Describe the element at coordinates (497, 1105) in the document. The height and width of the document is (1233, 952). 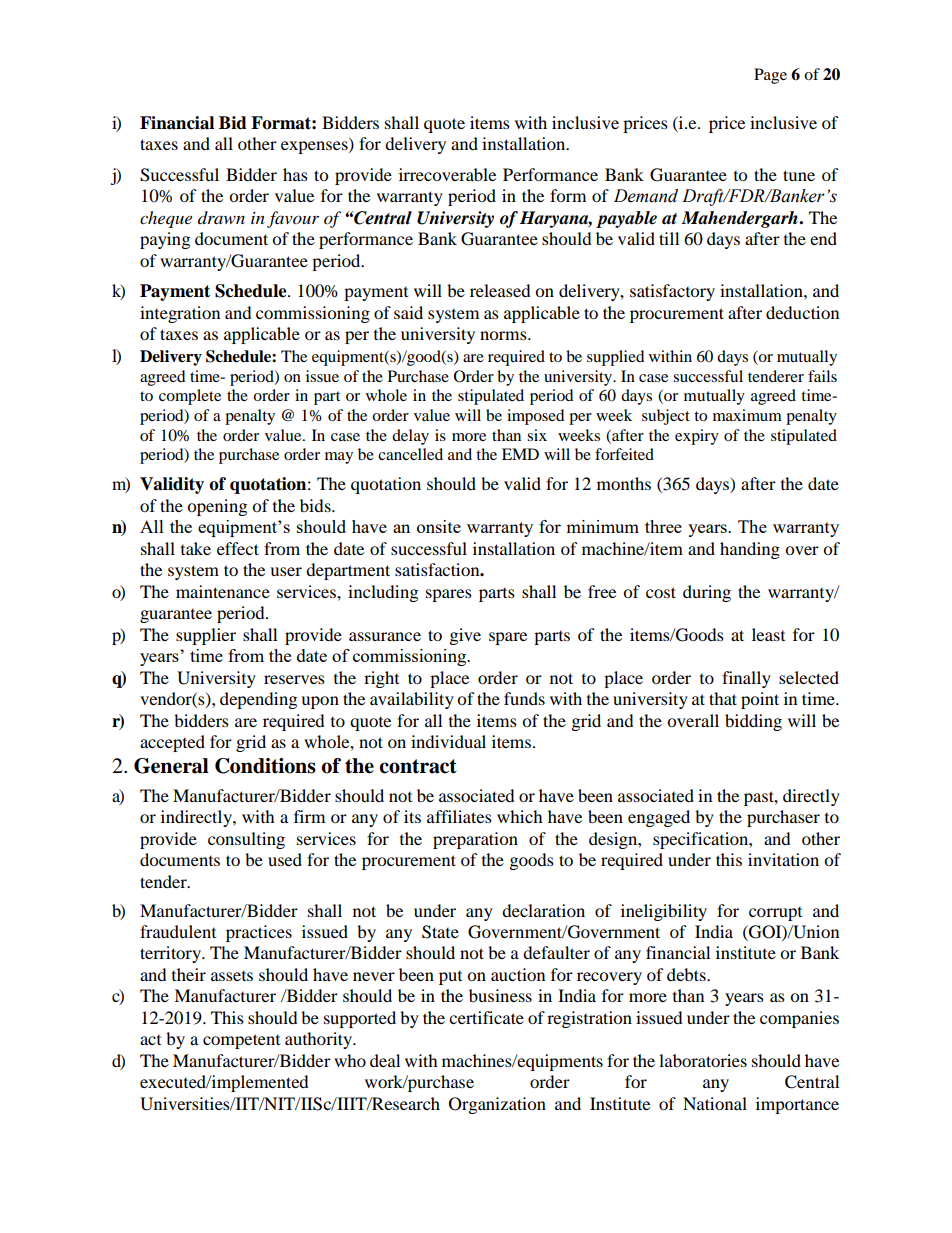
I see `Organization` at that location.
